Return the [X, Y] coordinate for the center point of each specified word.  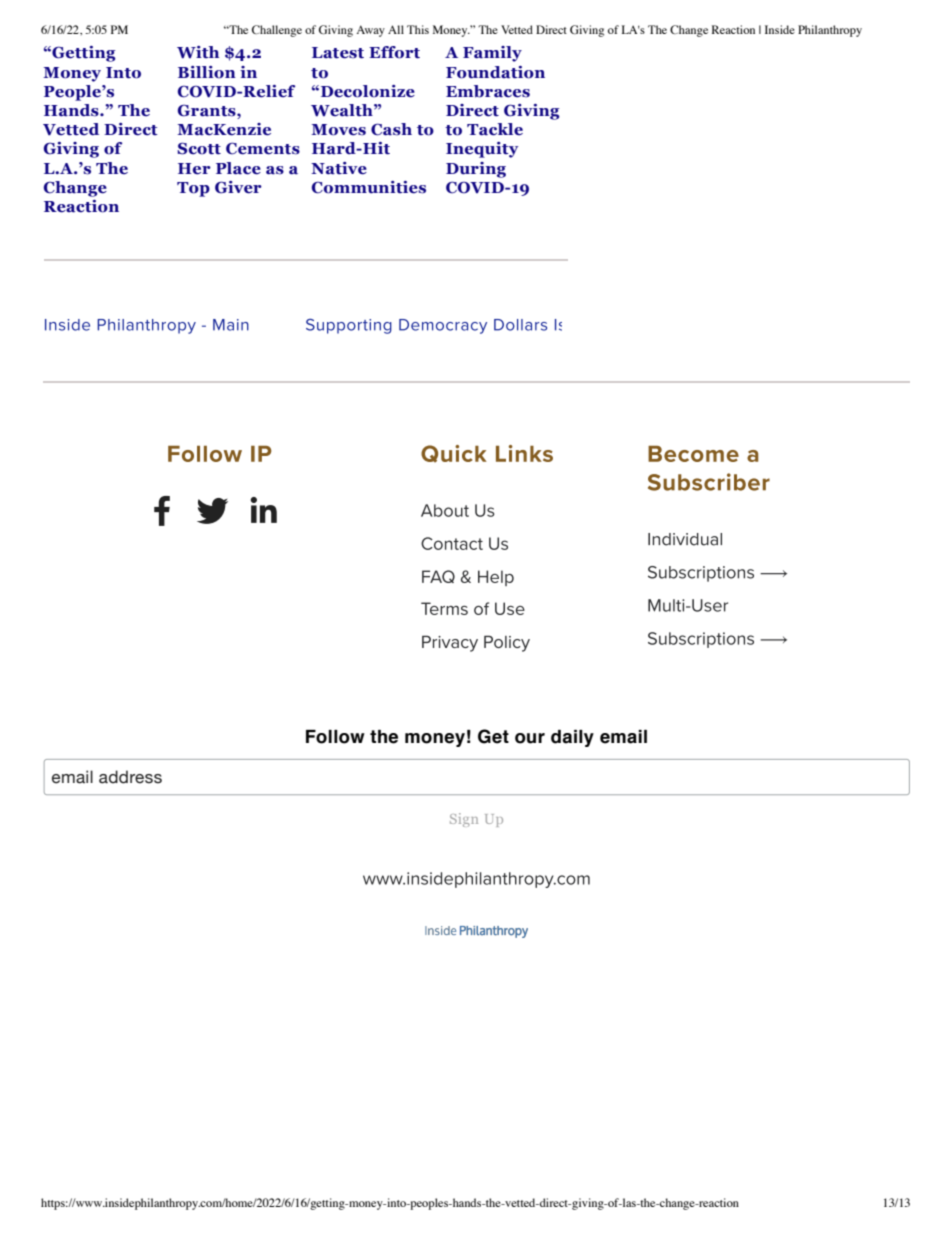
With [198, 52]
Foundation [495, 72]
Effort [394, 52]
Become [693, 454]
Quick [454, 454]
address [130, 777]
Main [231, 325]
